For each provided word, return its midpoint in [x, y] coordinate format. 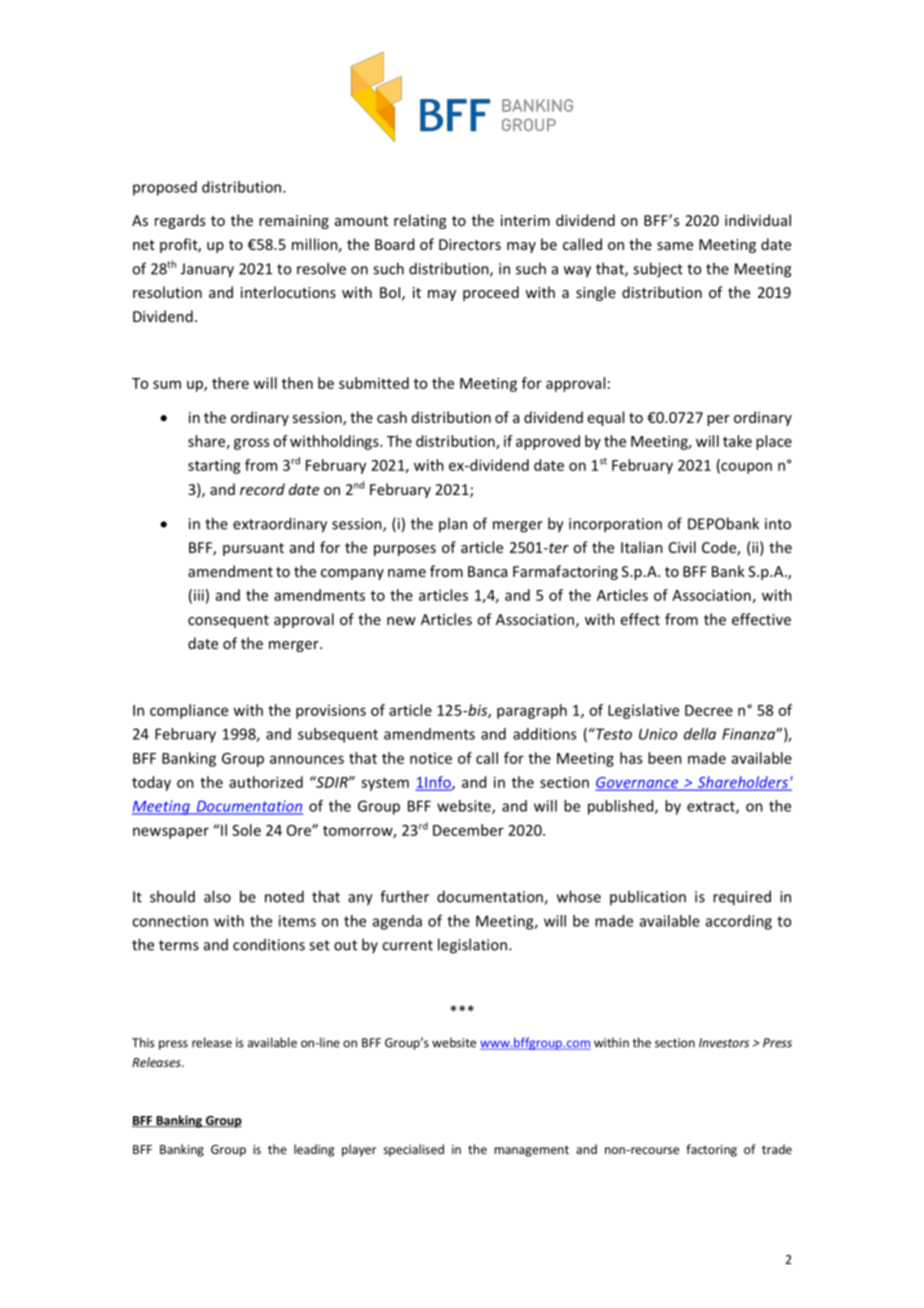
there [230, 383]
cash [392, 417]
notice [431, 758]
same [675, 246]
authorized [266, 782]
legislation [472, 946]
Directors [470, 244]
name [407, 573]
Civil [682, 547]
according [739, 922]
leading [314, 1150]
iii [199, 595]
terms [179, 945]
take [737, 441]
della [700, 734]
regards [180, 221]
